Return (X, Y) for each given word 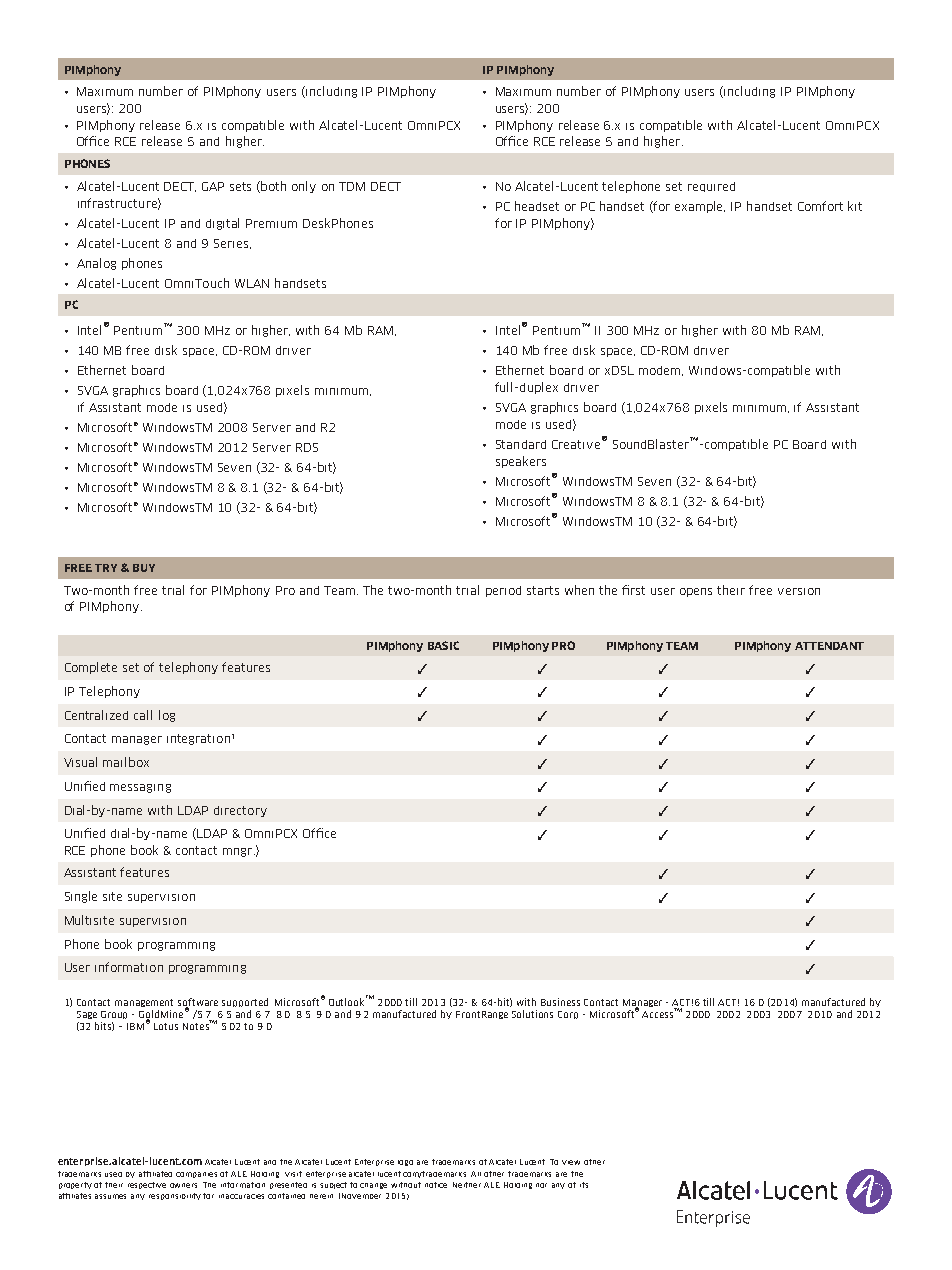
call (143, 715)
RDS (307, 447)
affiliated (155, 1174)
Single (81, 897)
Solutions (532, 1014)
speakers (521, 462)
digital (222, 224)
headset (537, 206)
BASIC (443, 645)
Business (560, 1002)
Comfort (820, 206)
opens (696, 592)
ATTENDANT (829, 646)
